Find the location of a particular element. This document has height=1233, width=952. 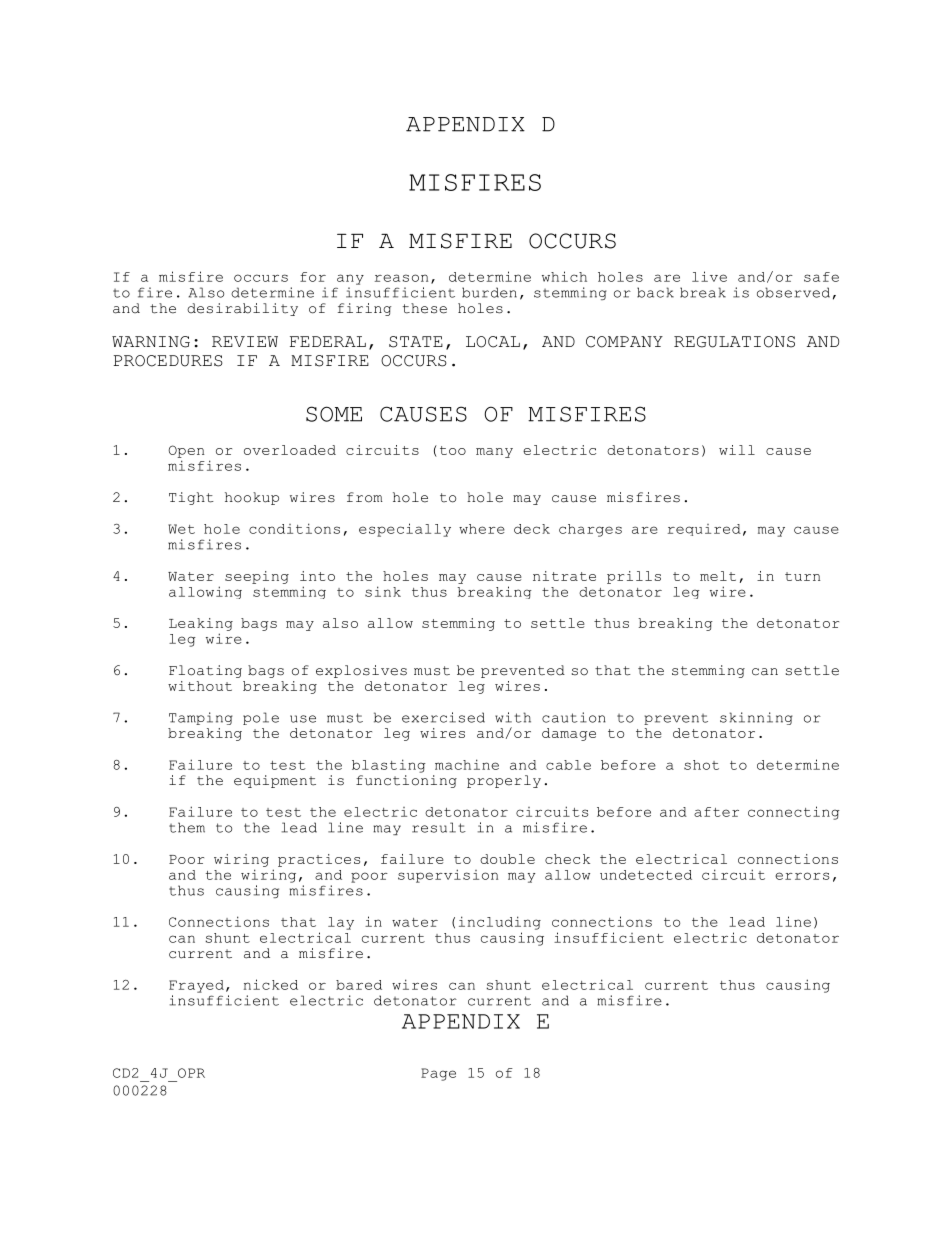

desirability is located at coordinates (242, 309).
